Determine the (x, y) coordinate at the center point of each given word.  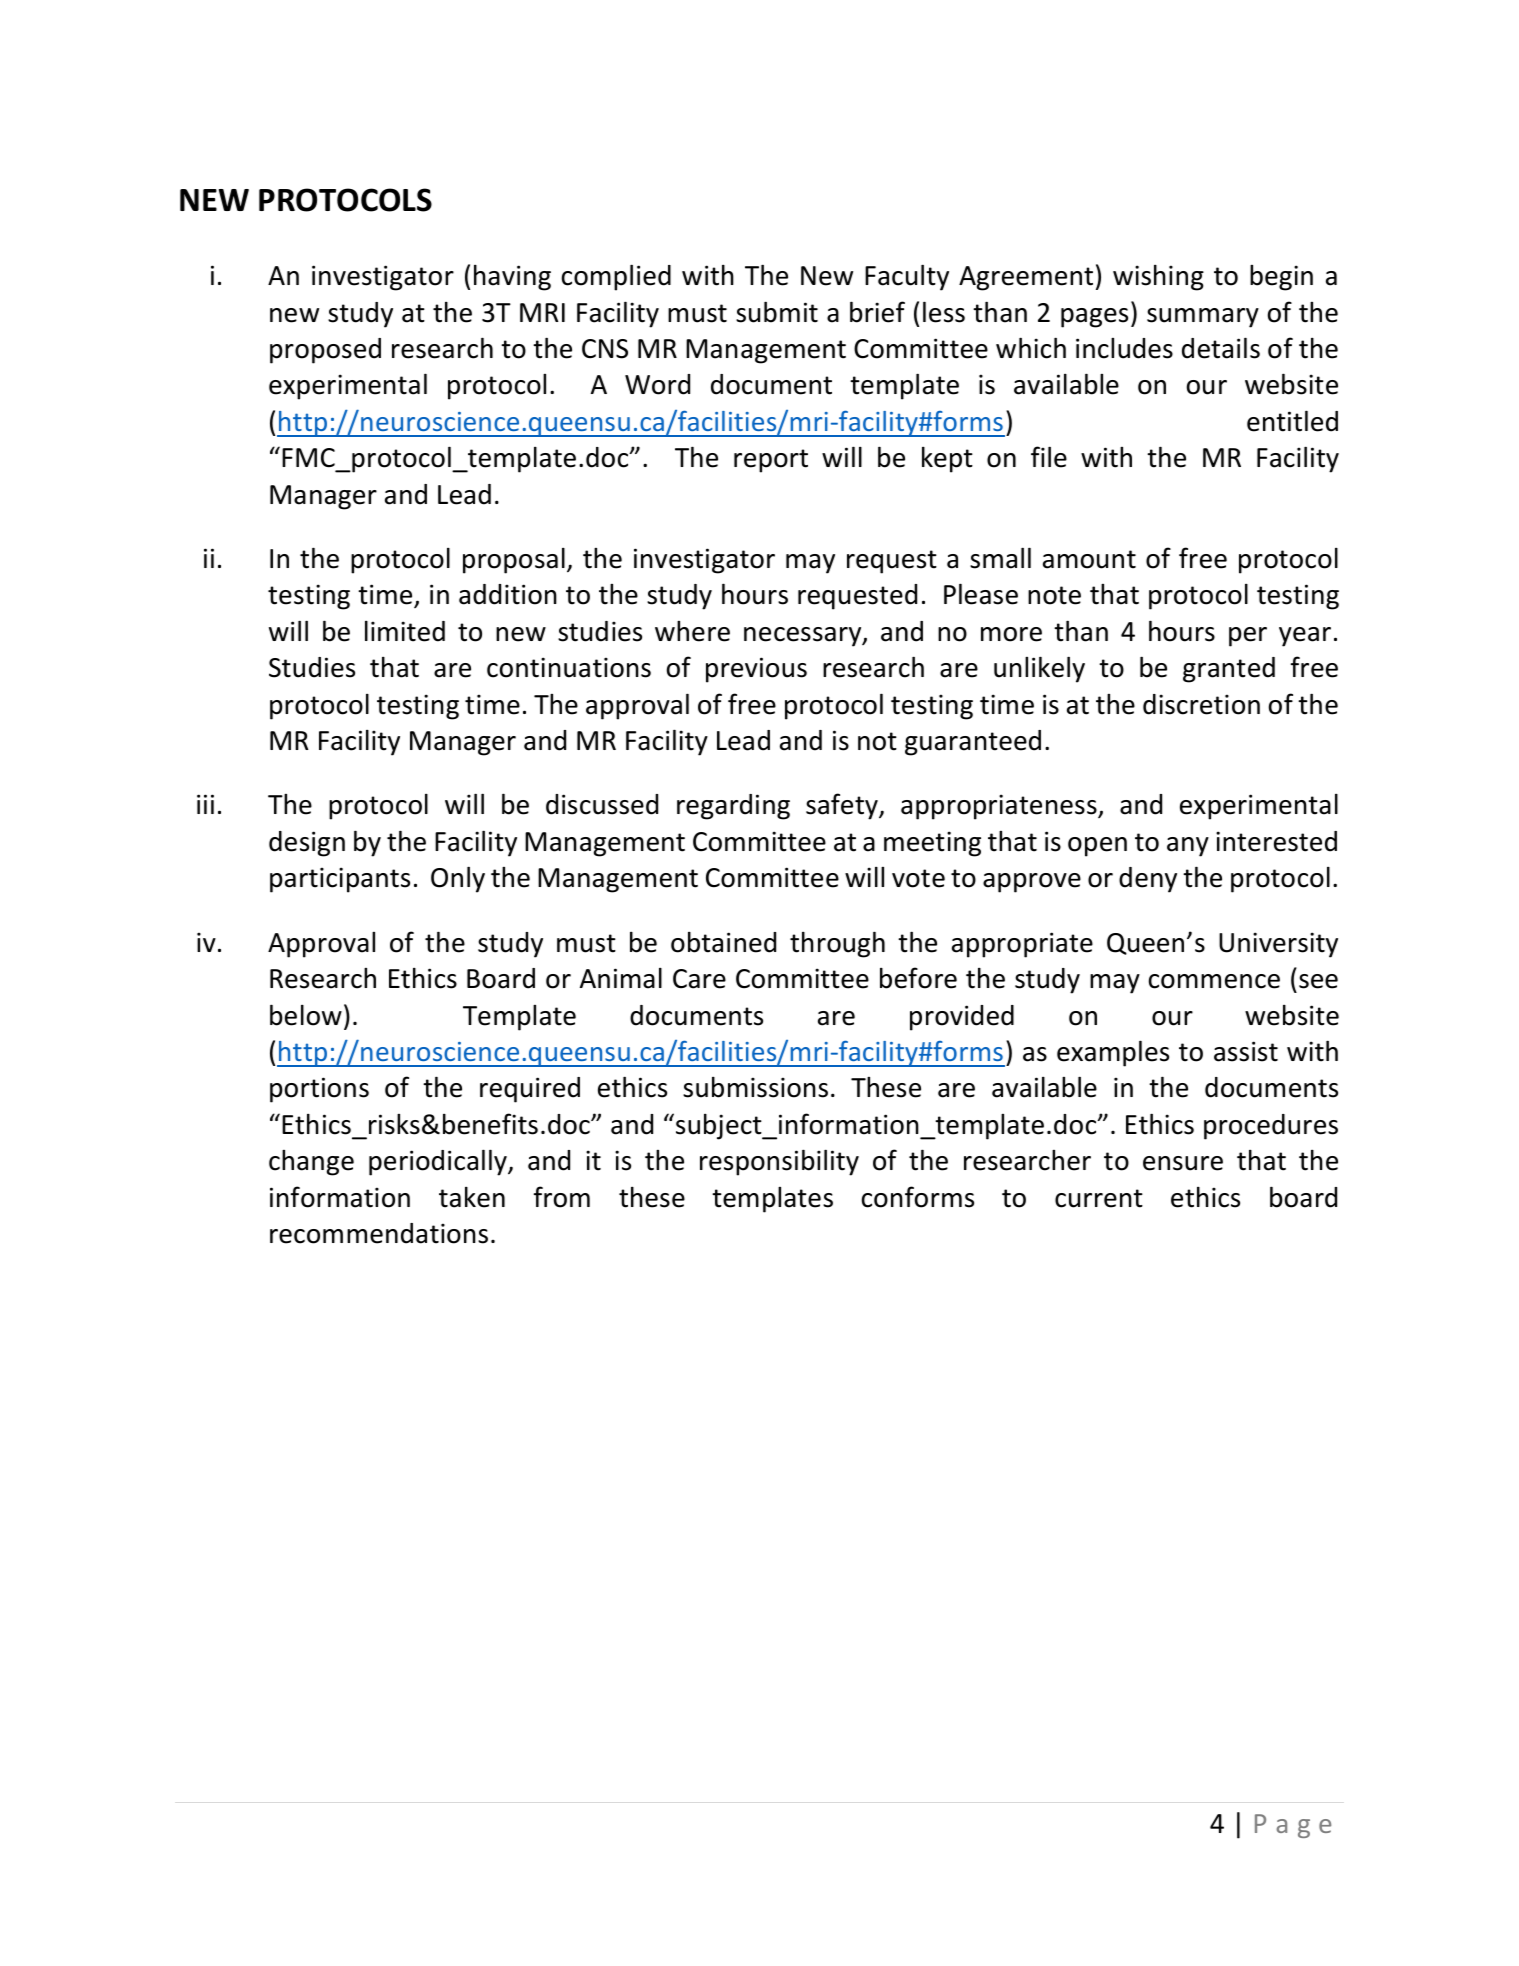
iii (205, 804)
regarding (733, 807)
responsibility (779, 1162)
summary (1203, 318)
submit (777, 312)
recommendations (379, 1233)
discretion (1201, 704)
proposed (325, 351)
